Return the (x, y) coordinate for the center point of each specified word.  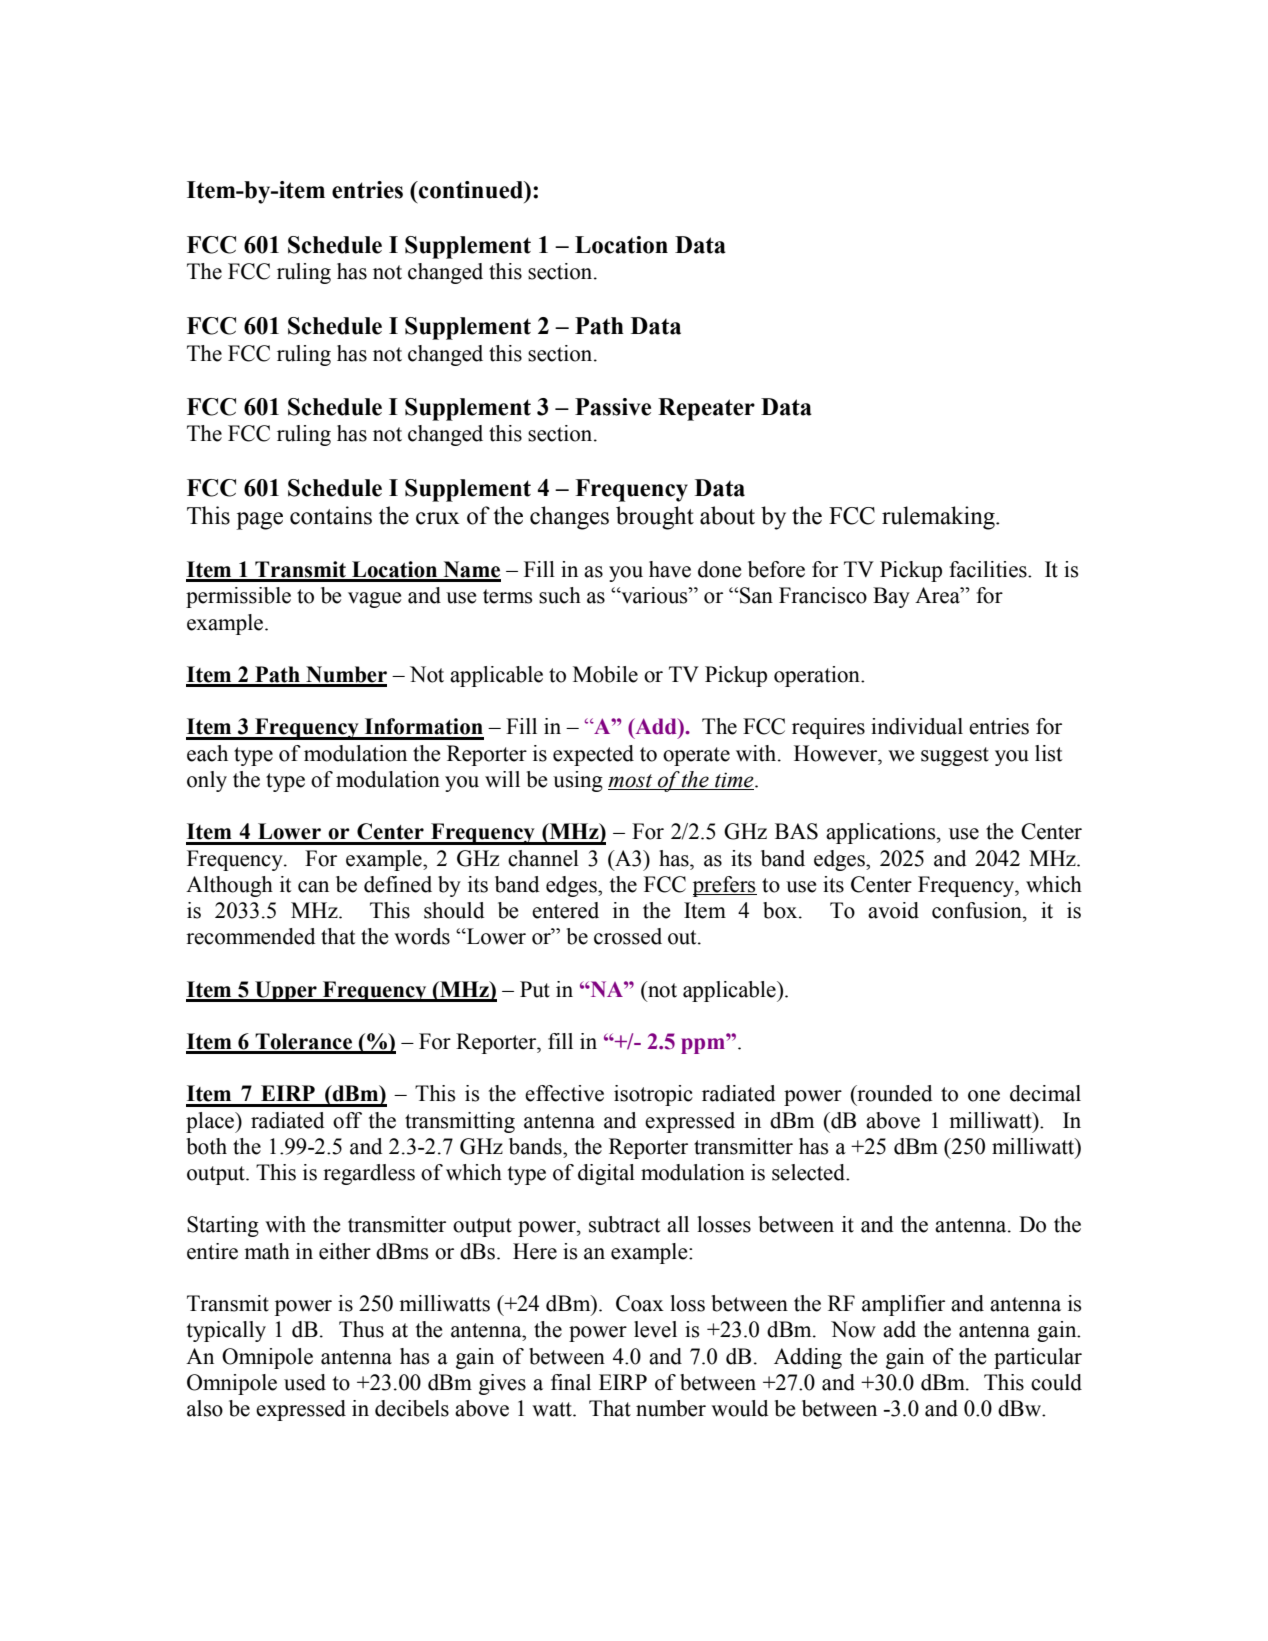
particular (1038, 1358)
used (305, 1382)
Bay (891, 597)
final (571, 1382)
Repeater (706, 409)
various (654, 595)
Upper (286, 991)
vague (374, 600)
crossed (628, 936)
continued (471, 190)
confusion (978, 910)
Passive (613, 407)
